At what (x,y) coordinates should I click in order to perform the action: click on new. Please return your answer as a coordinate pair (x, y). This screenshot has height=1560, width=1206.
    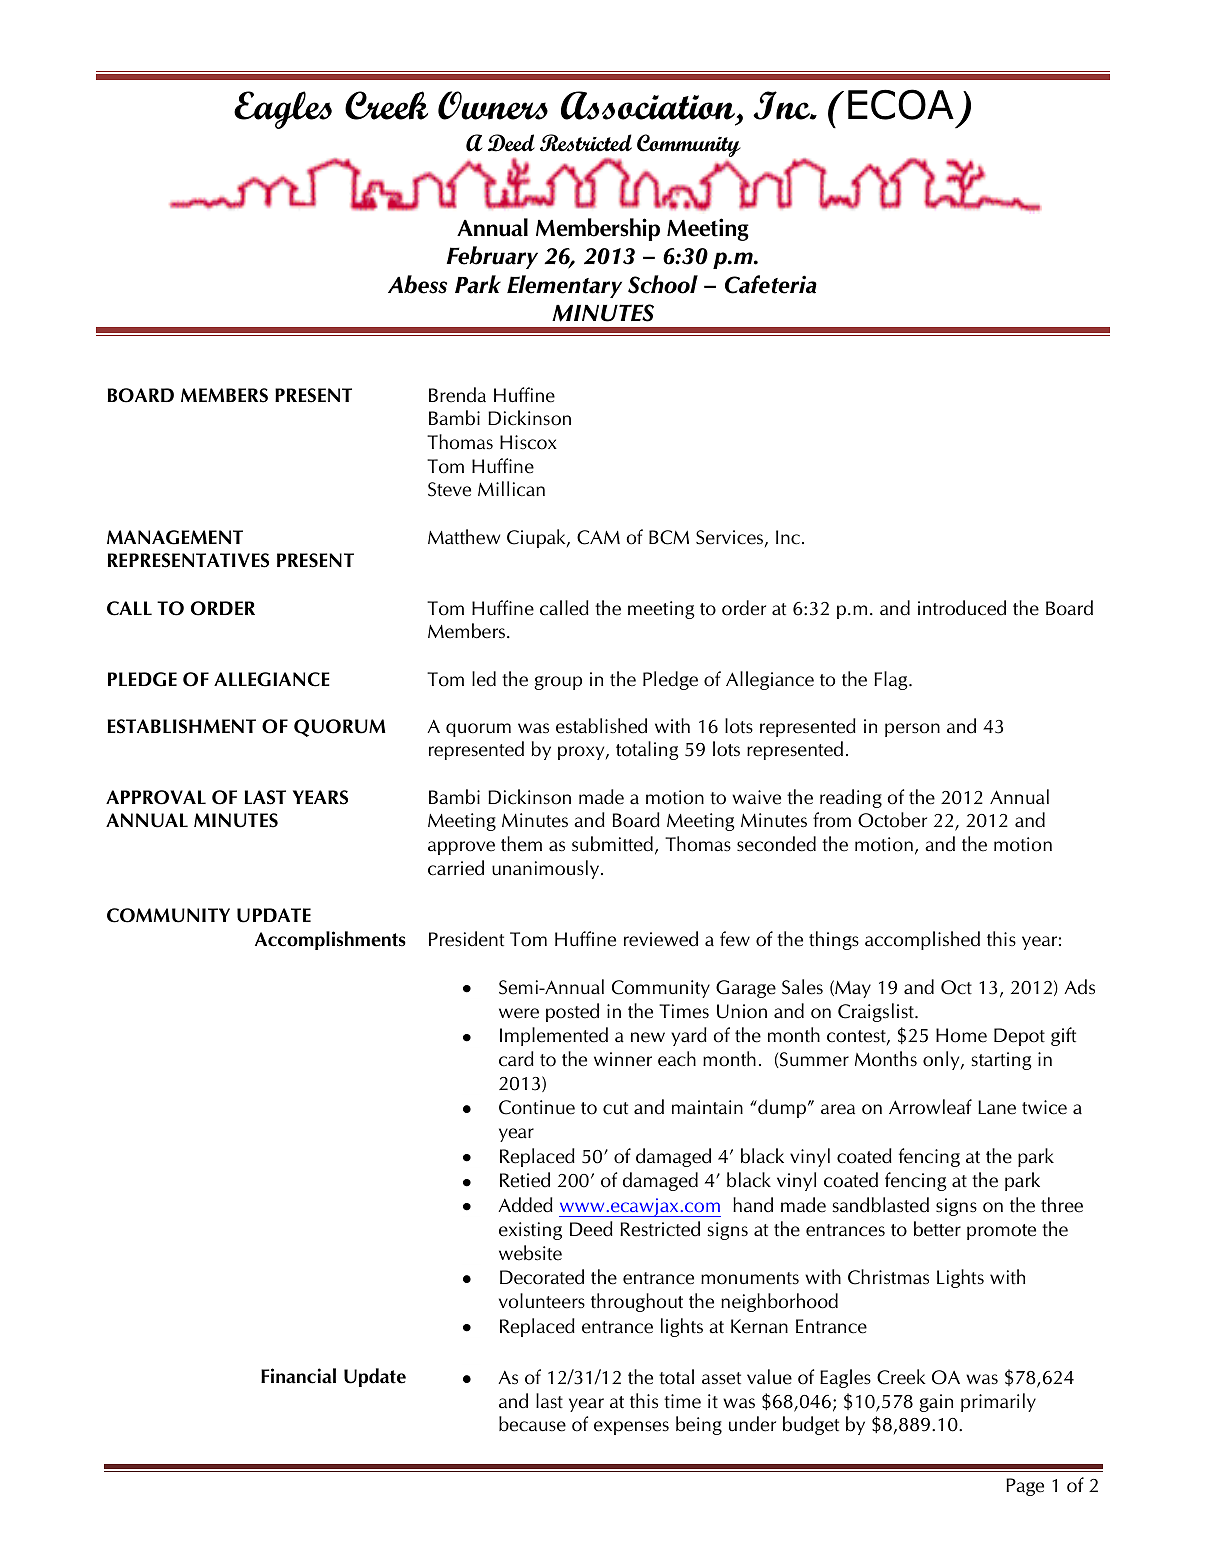
    Looking at the image, I should click on (648, 1037).
